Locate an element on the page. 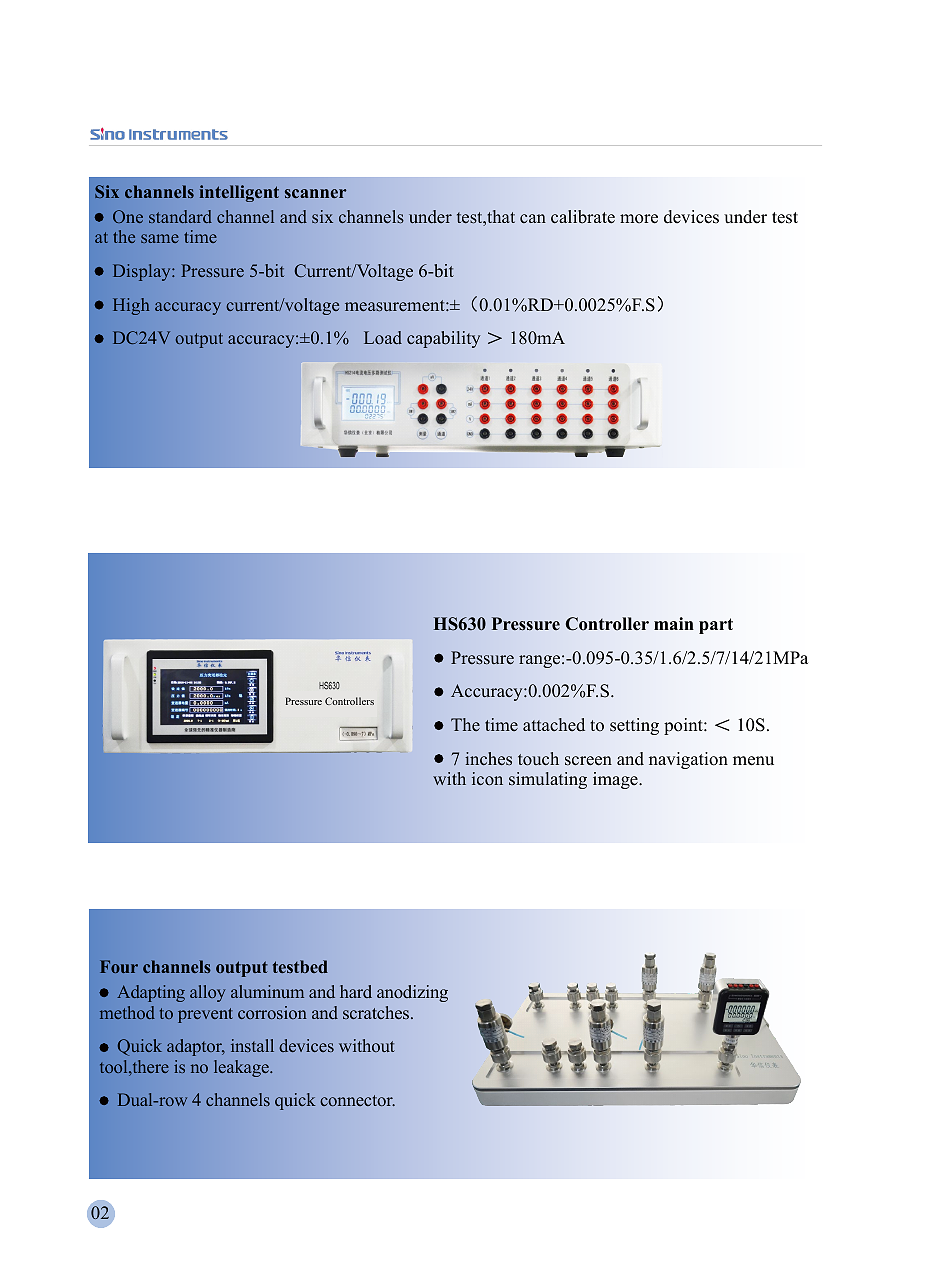  adaptor is located at coordinates (196, 1047).
